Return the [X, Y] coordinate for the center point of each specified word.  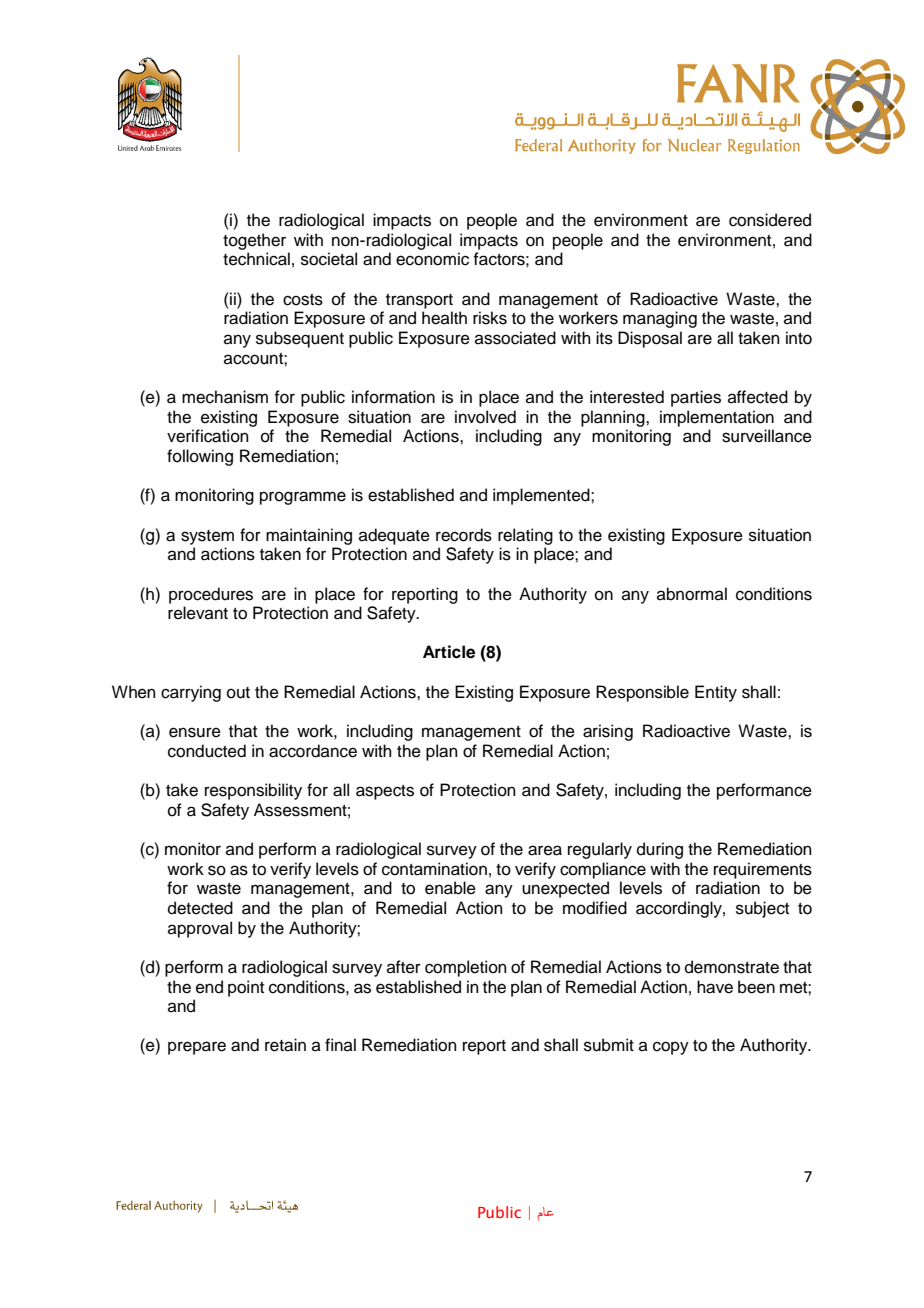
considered [770, 220]
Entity [716, 693]
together [254, 241]
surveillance [767, 436]
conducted [207, 751]
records [464, 535]
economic [432, 259]
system [207, 537]
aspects [385, 792]
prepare [197, 1048]
